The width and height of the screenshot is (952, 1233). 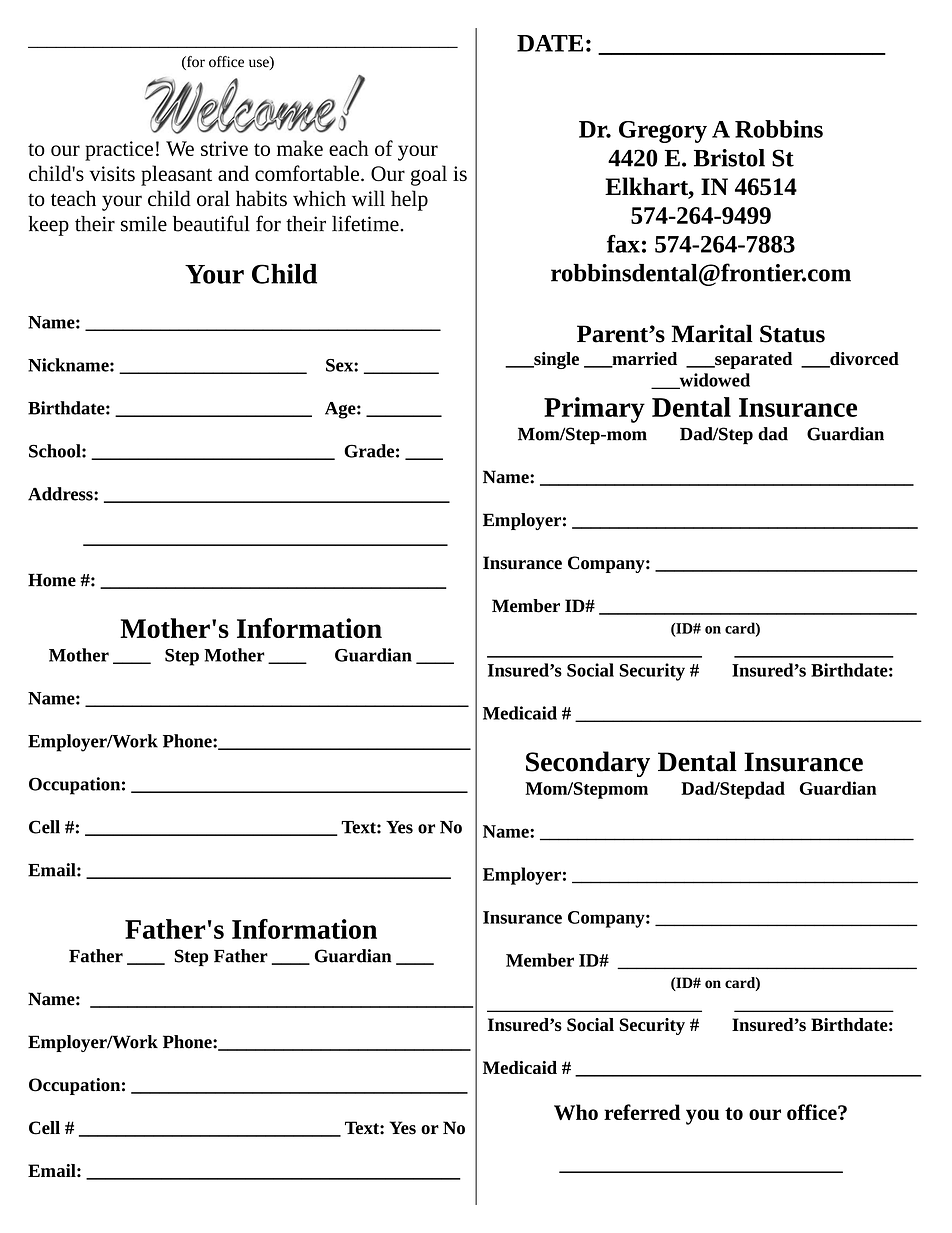 What do you see at coordinates (144, 224) in the screenshot?
I see `smile` at bounding box center [144, 224].
